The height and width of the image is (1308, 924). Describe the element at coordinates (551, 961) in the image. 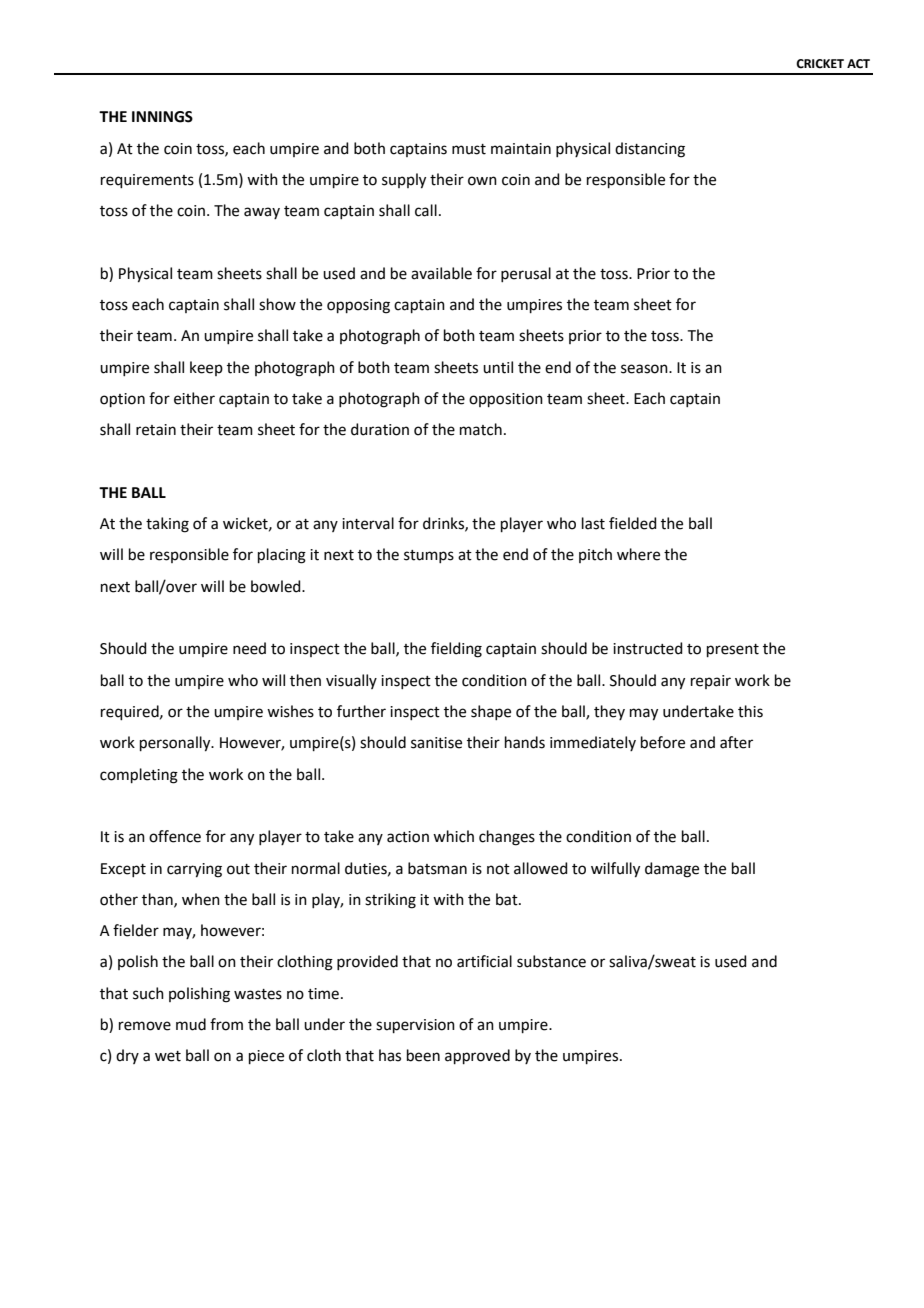

I see `substance` at that location.
